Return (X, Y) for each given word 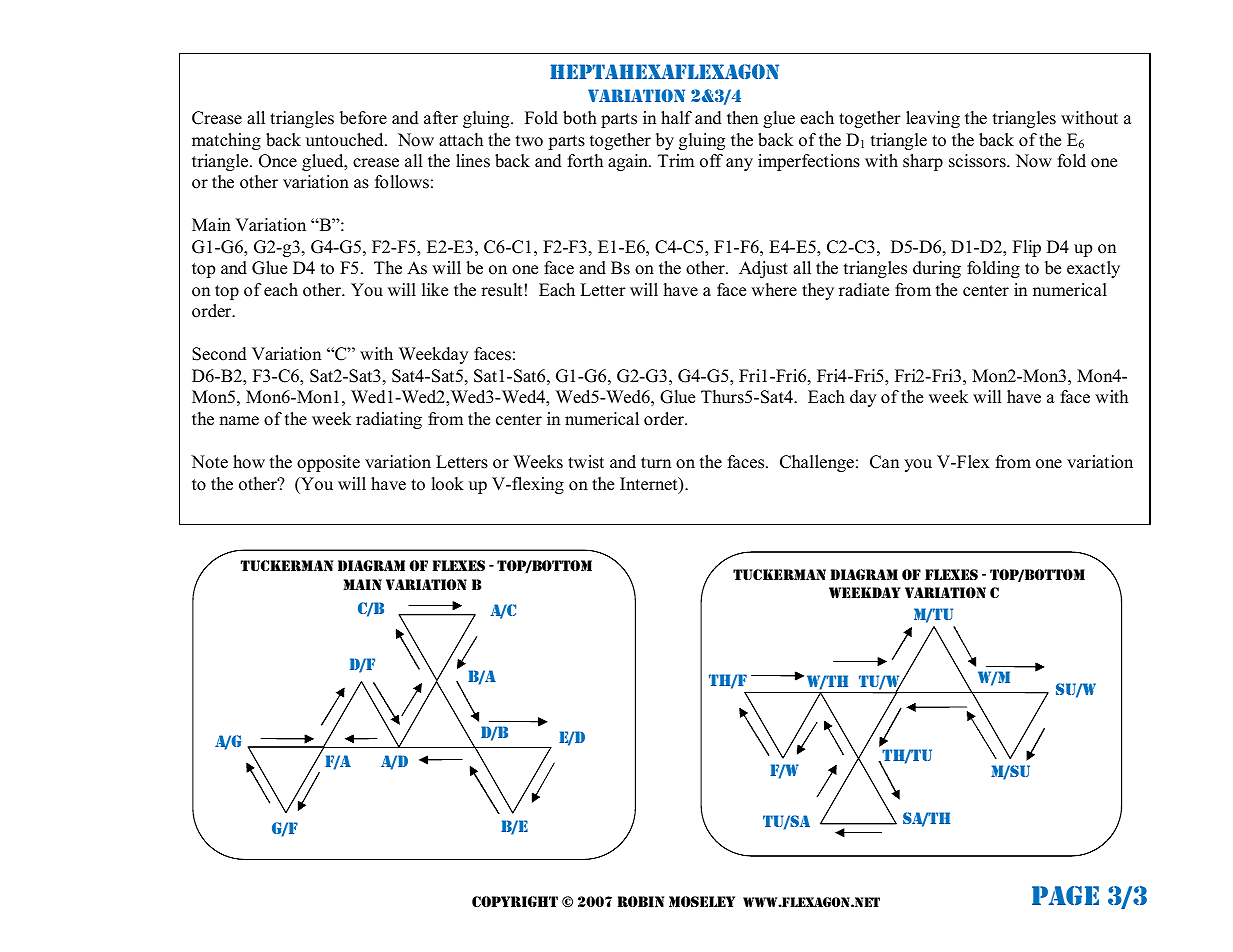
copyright (515, 901)
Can (884, 462)
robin (640, 901)
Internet (650, 485)
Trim (676, 160)
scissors (978, 161)
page (1065, 896)
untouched (346, 140)
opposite (328, 463)
